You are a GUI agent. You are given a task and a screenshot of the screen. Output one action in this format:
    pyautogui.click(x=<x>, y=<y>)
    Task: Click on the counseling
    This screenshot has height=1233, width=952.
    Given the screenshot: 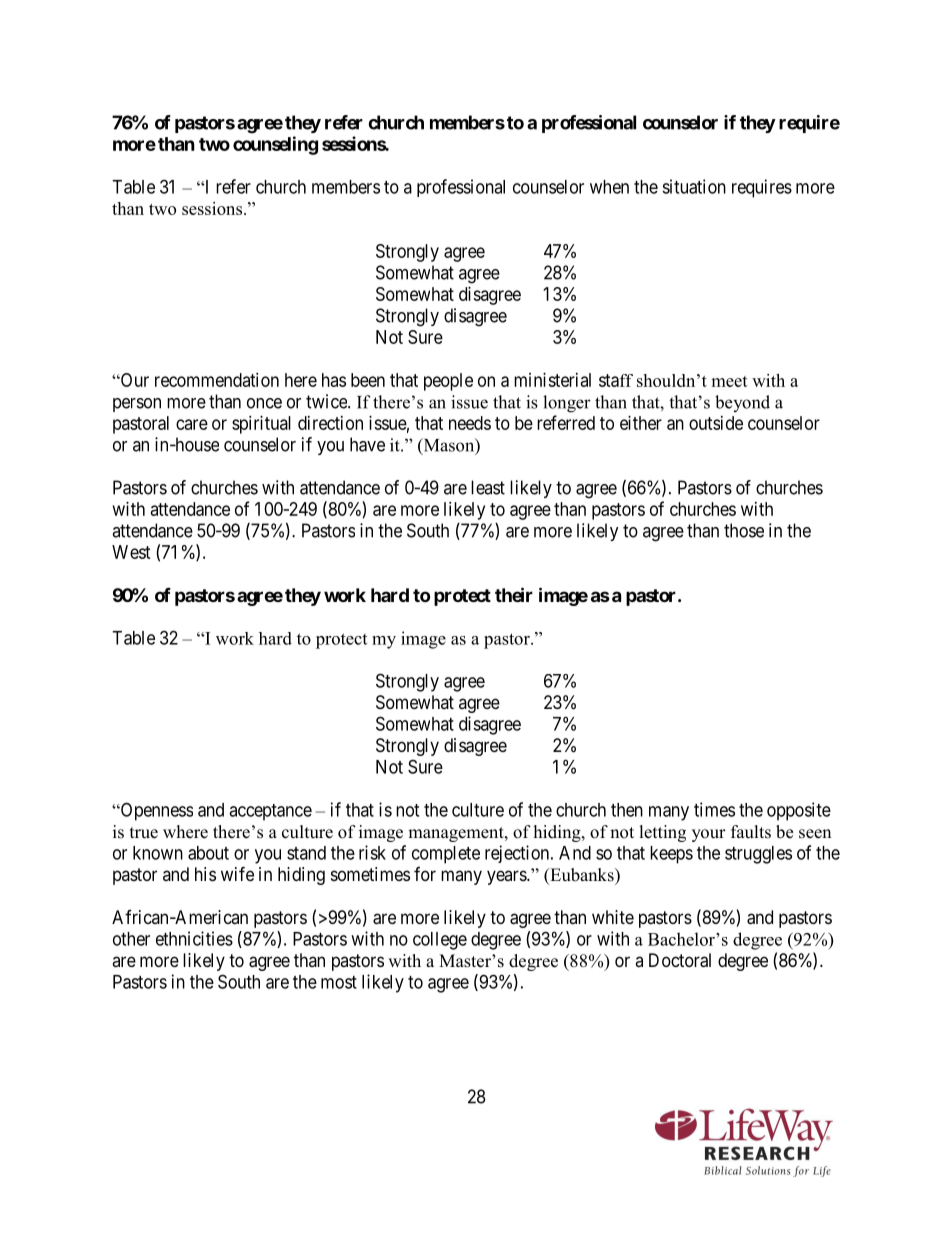 What is the action you would take?
    pyautogui.click(x=275, y=145)
